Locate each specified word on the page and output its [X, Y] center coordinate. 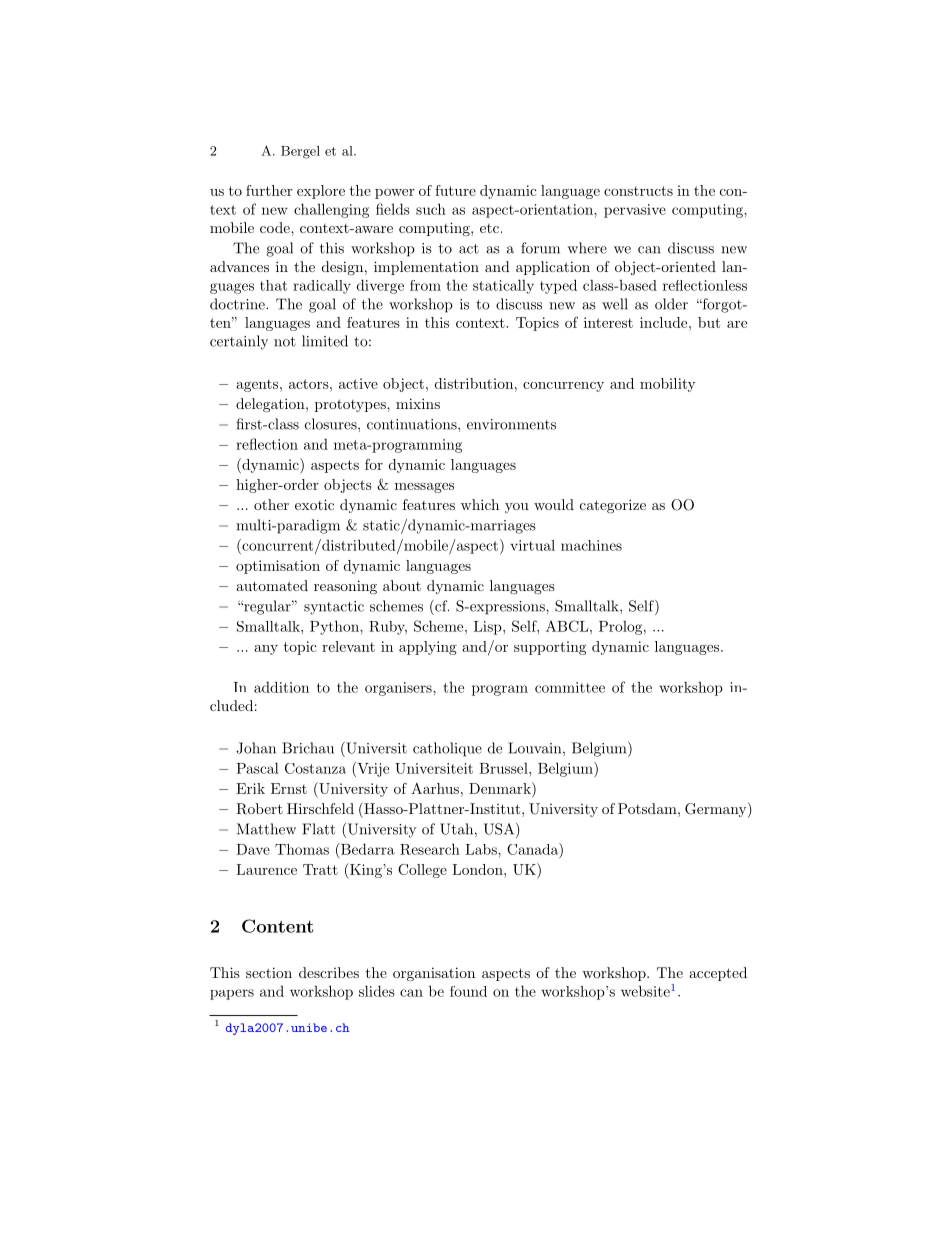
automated [272, 585]
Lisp [489, 628]
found [468, 991]
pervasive [635, 211]
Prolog [620, 628]
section [269, 972]
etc [489, 228]
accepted [718, 974]
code [276, 227]
